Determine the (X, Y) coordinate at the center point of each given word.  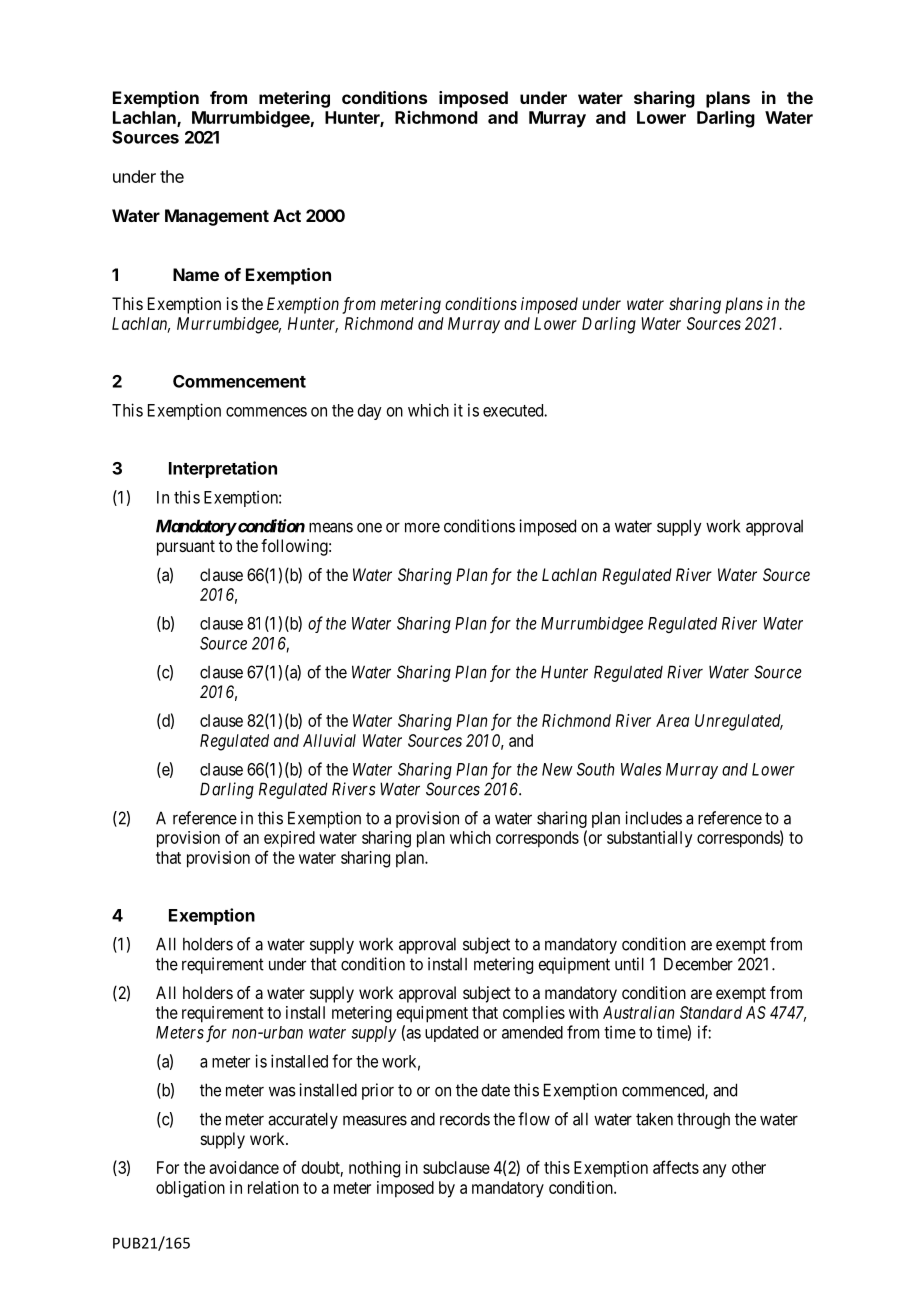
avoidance (244, 1167)
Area (672, 720)
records (465, 1119)
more (422, 527)
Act (287, 215)
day (370, 412)
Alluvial (329, 740)
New (557, 769)
